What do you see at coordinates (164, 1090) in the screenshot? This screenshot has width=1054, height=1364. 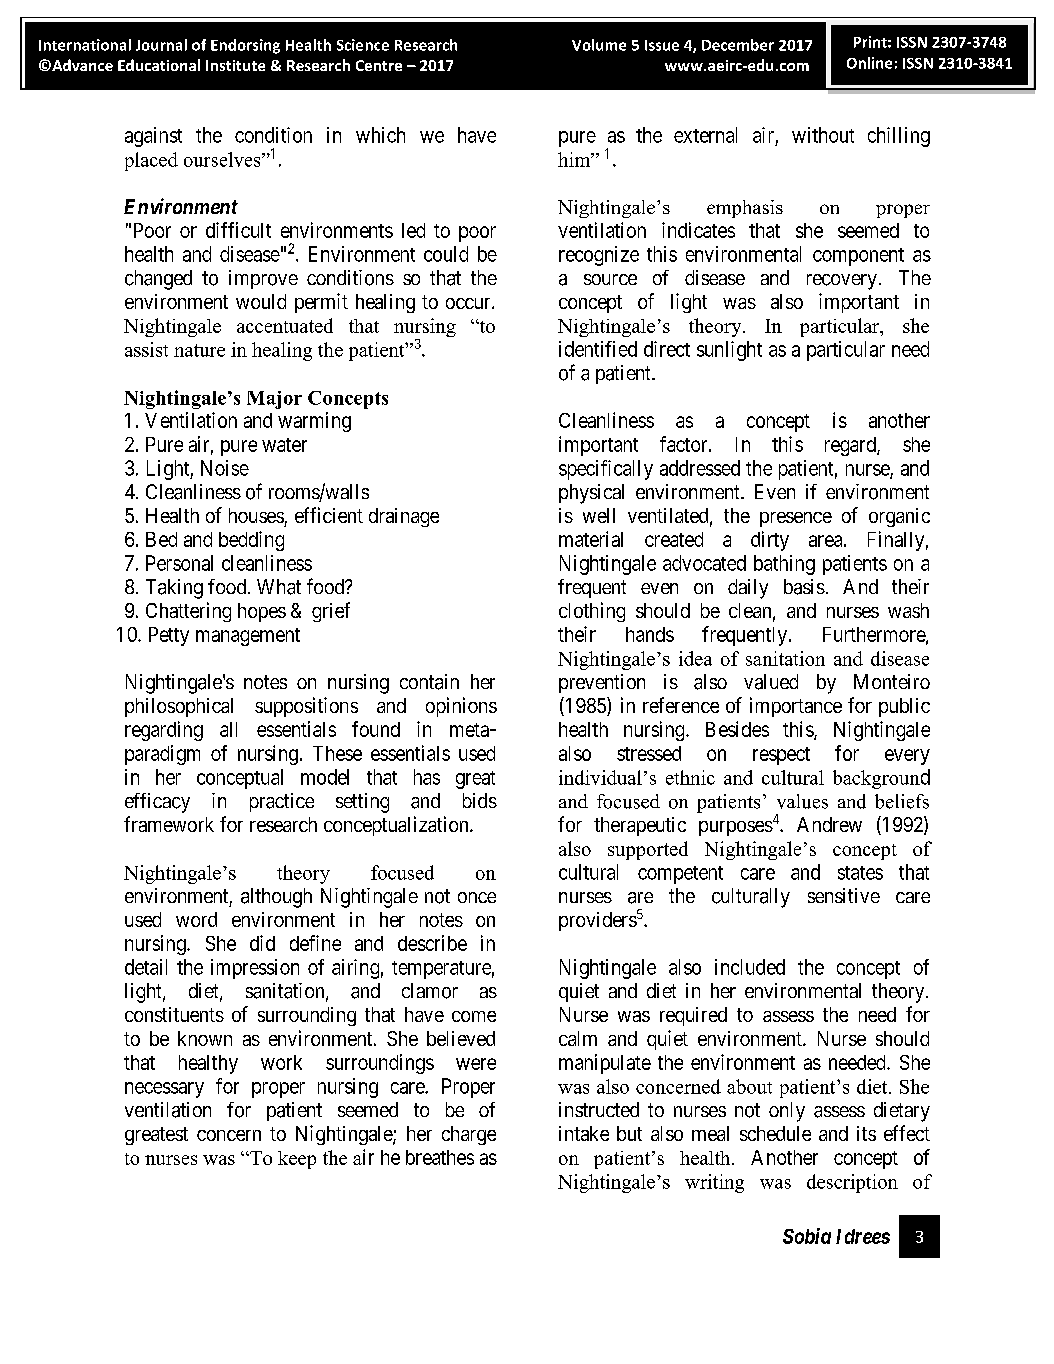 I see `necessary` at bounding box center [164, 1090].
